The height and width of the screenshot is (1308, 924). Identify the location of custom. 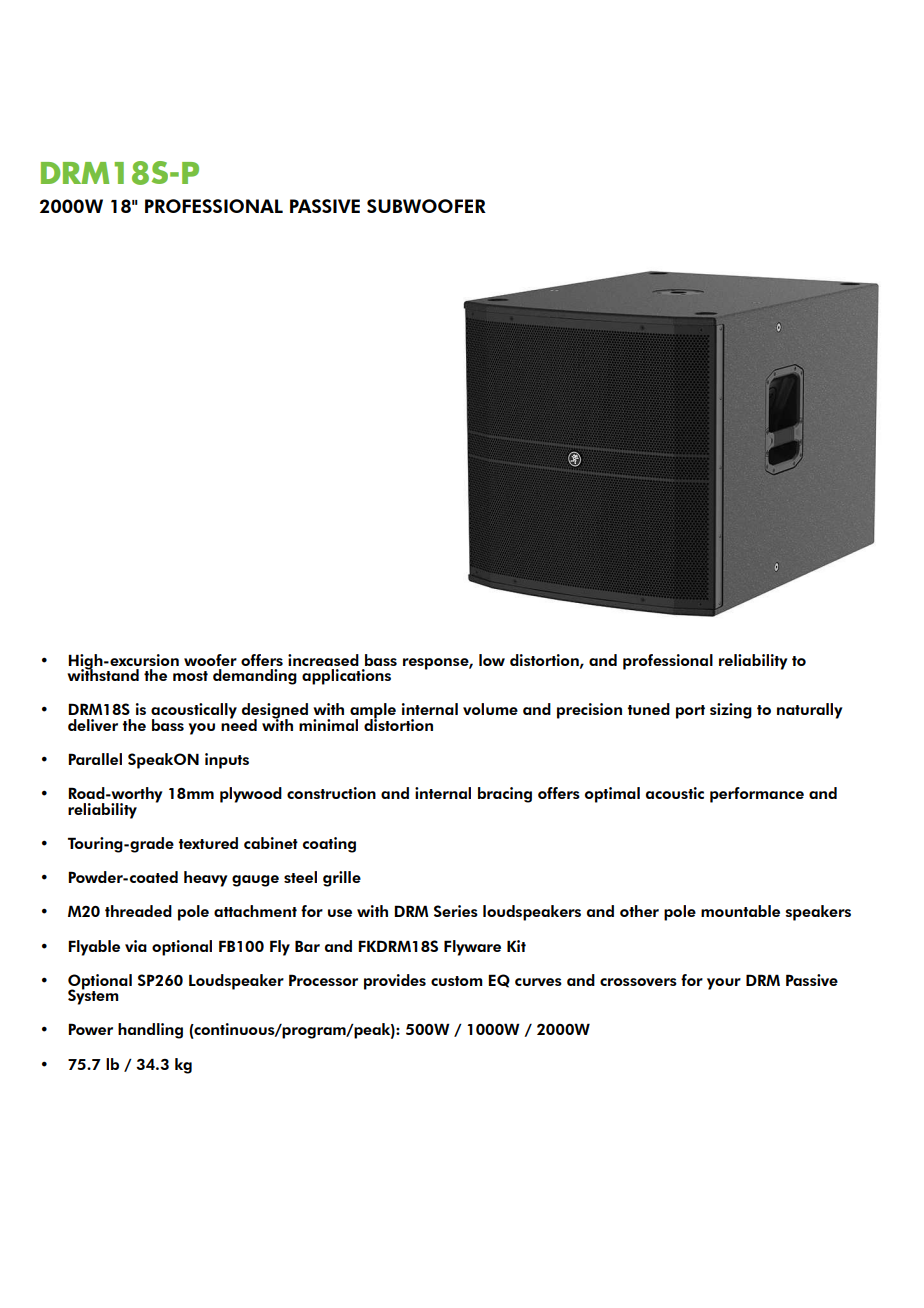
(457, 981).
